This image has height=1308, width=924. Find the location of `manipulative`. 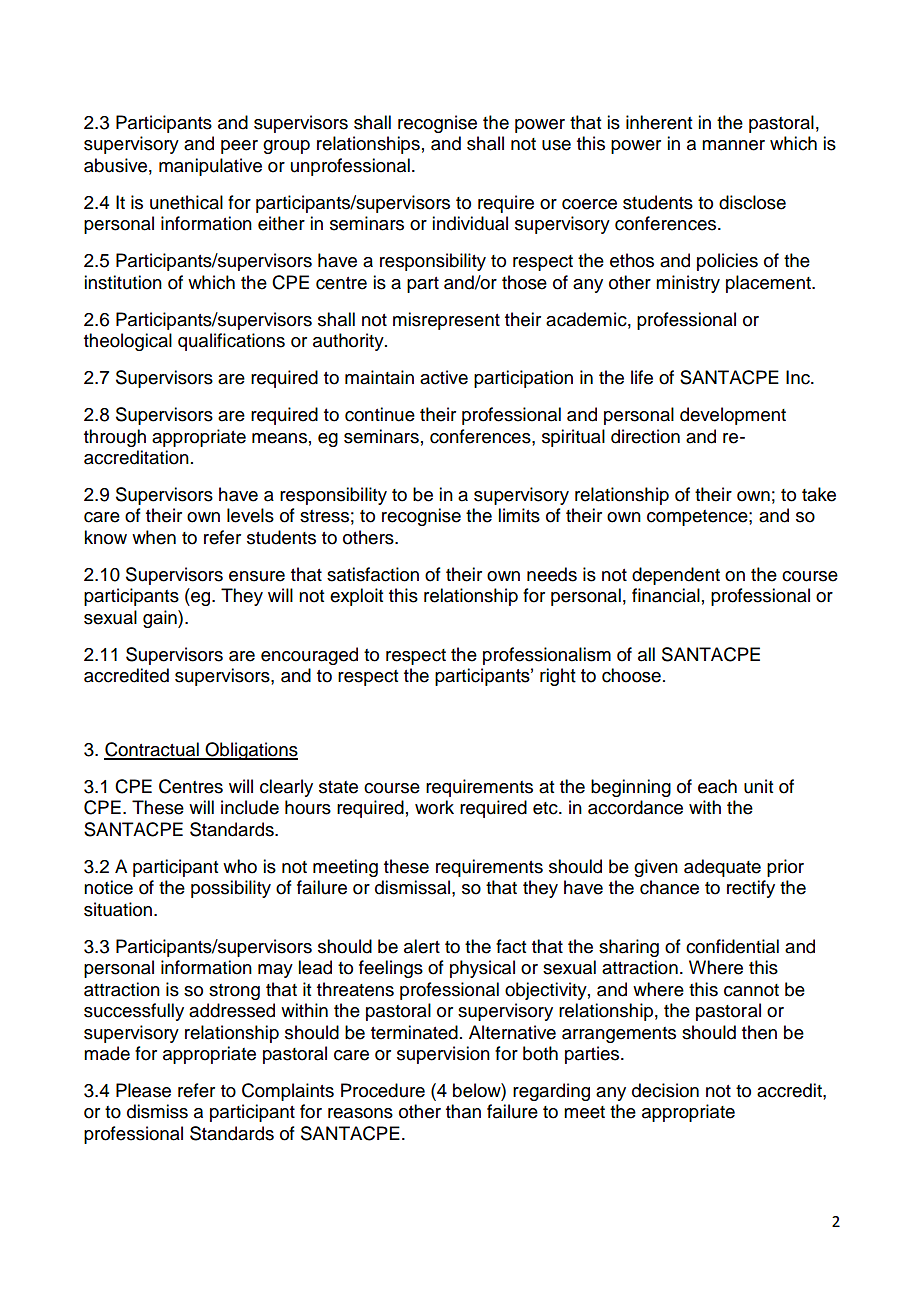

manipulative is located at coordinates (210, 167).
